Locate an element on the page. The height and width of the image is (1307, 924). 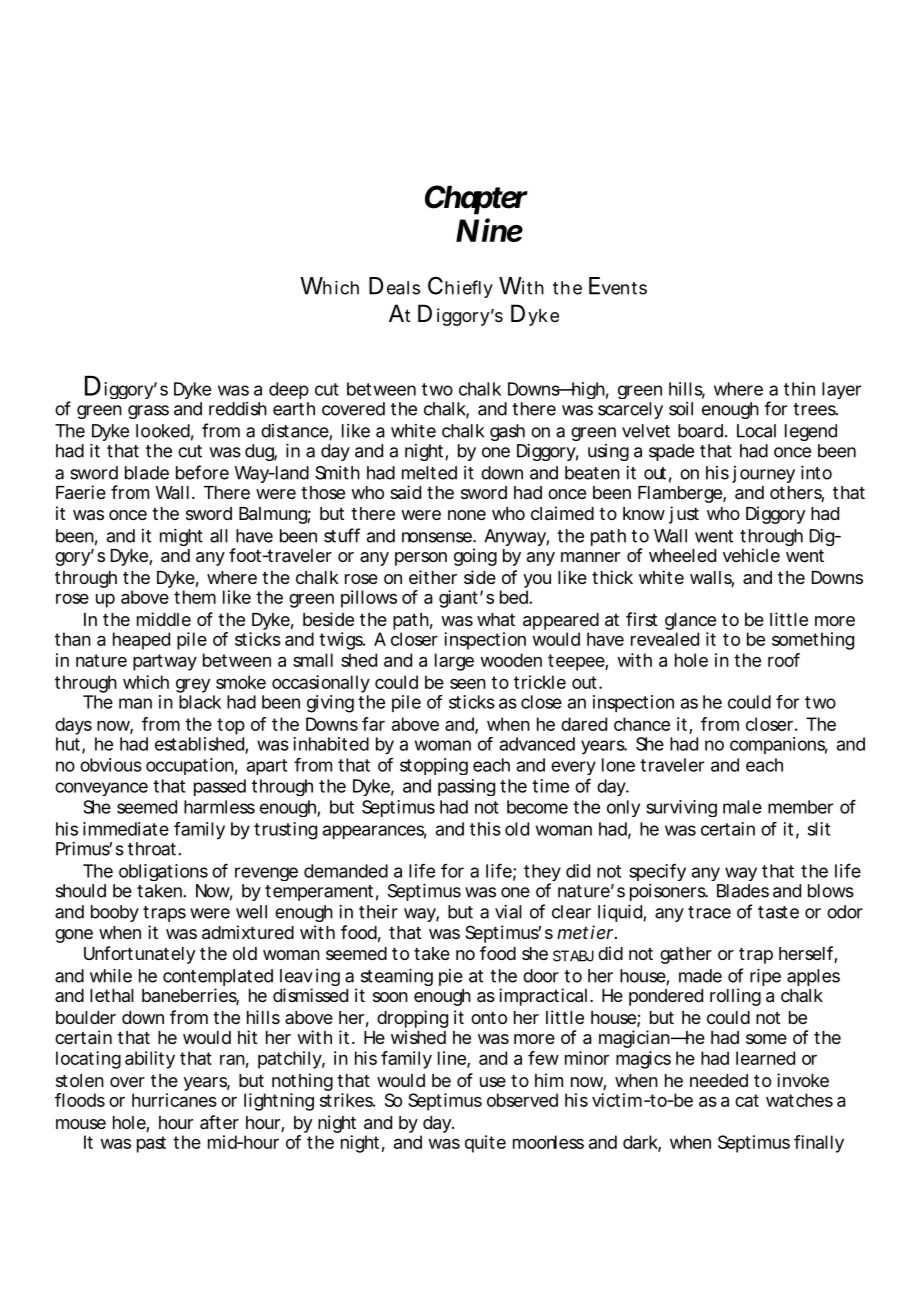
vehicle is located at coordinates (751, 555).
